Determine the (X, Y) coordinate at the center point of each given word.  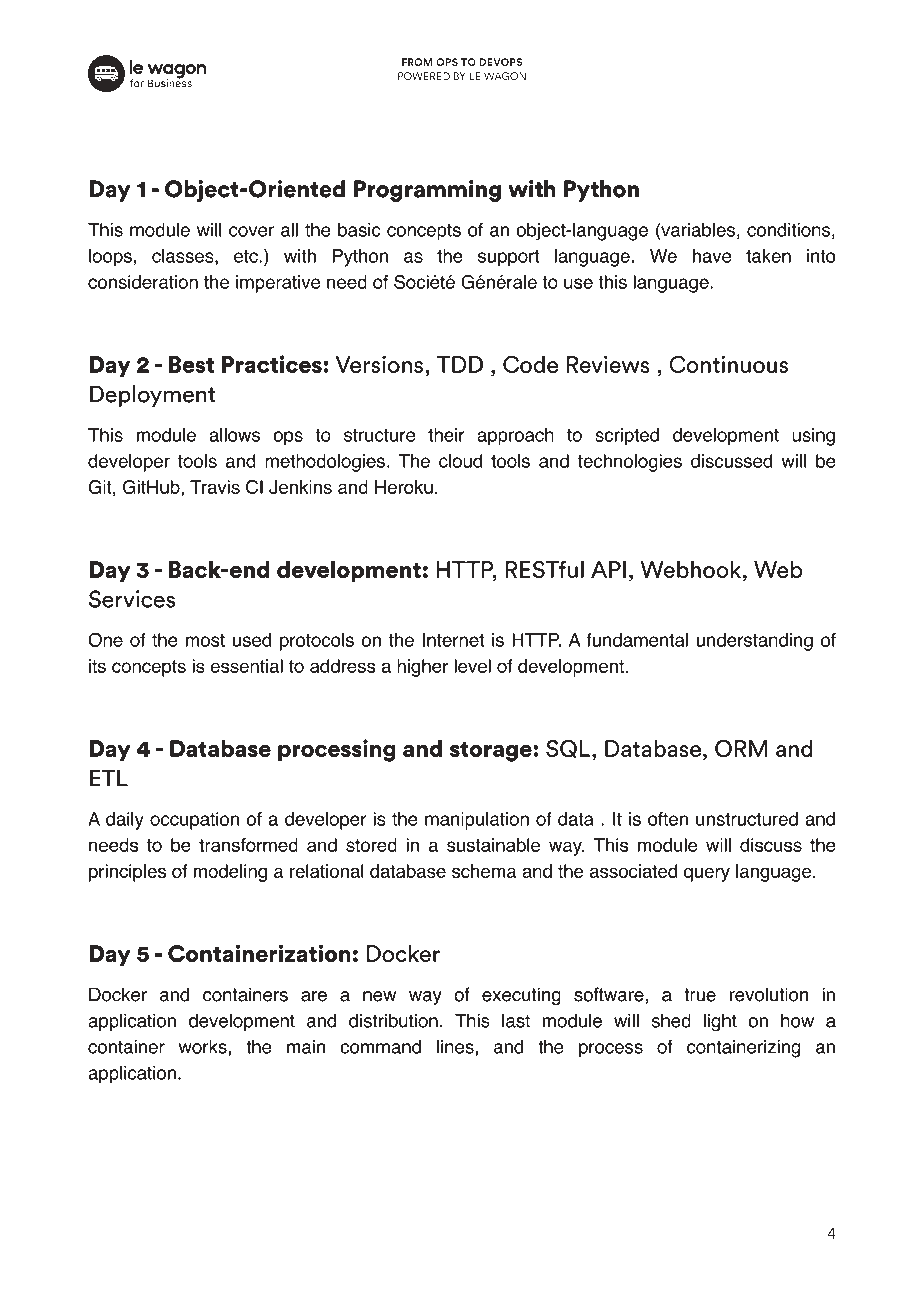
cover (251, 231)
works (204, 1048)
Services (132, 599)
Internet (453, 640)
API (608, 569)
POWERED (424, 76)
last (516, 1020)
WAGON (505, 76)
